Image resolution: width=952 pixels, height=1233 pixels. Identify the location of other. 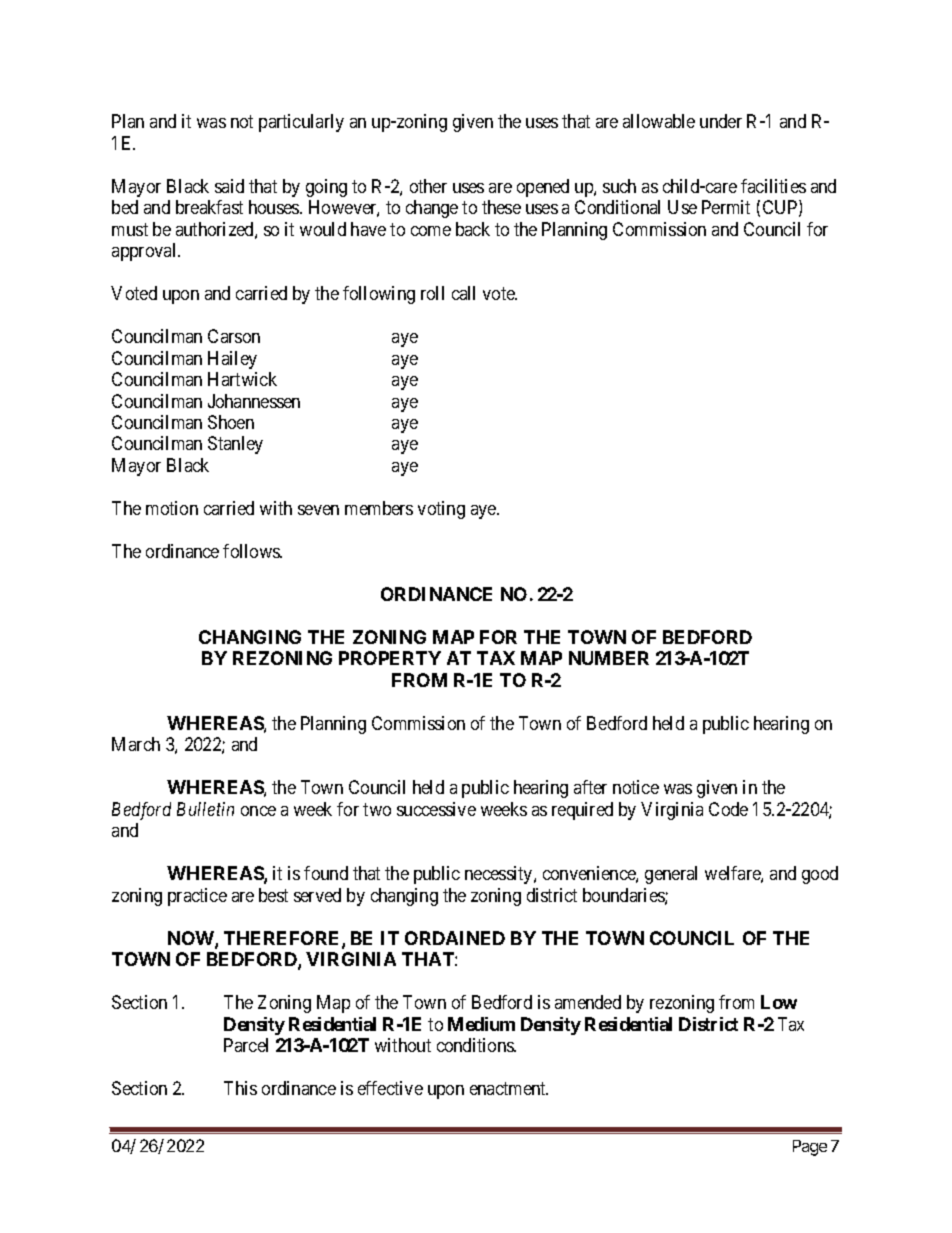
(428, 186).
